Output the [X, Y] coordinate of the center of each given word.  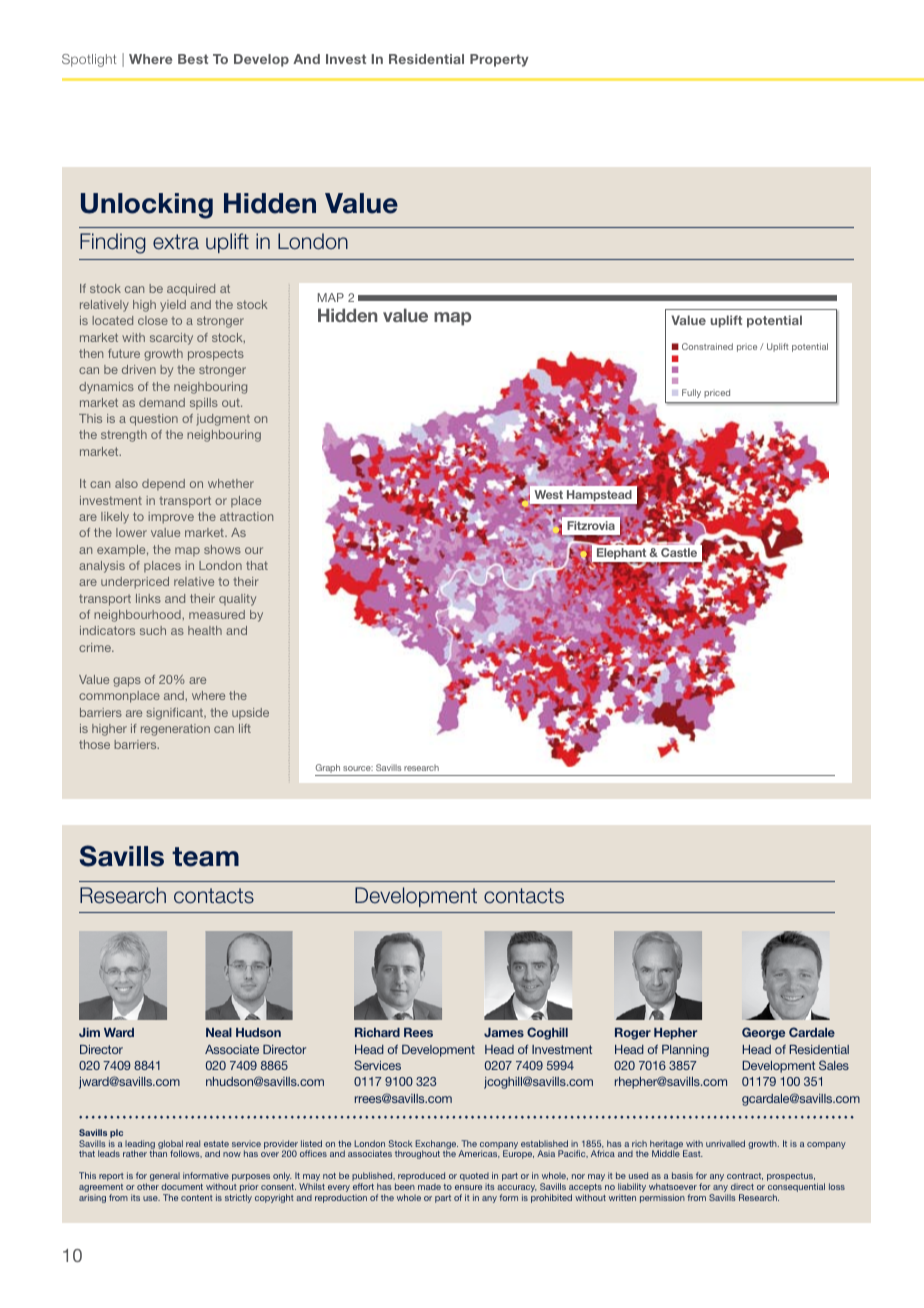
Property [499, 60]
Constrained [707, 346]
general [165, 1178]
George [763, 1033]
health [205, 630]
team [205, 857]
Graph [328, 770]
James [504, 1032]
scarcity [171, 339]
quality [237, 600]
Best [193, 59]
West [548, 494]
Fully [691, 393]
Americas [479, 1154]
